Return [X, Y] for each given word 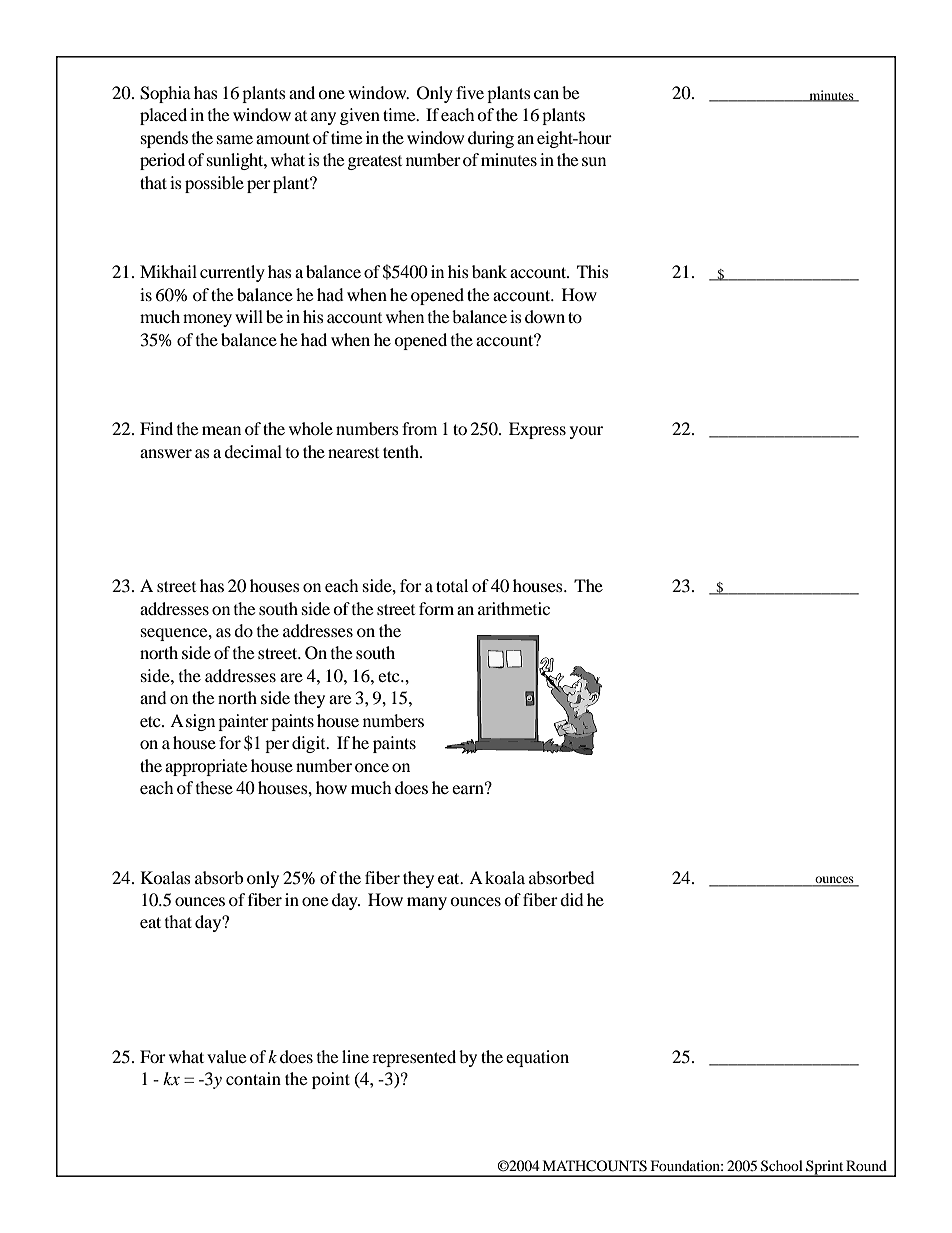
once [372, 767]
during [491, 139]
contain [253, 1078]
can [546, 94]
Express [537, 430]
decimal [253, 451]
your [586, 432]
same [235, 139]
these [214, 787]
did [572, 899]
